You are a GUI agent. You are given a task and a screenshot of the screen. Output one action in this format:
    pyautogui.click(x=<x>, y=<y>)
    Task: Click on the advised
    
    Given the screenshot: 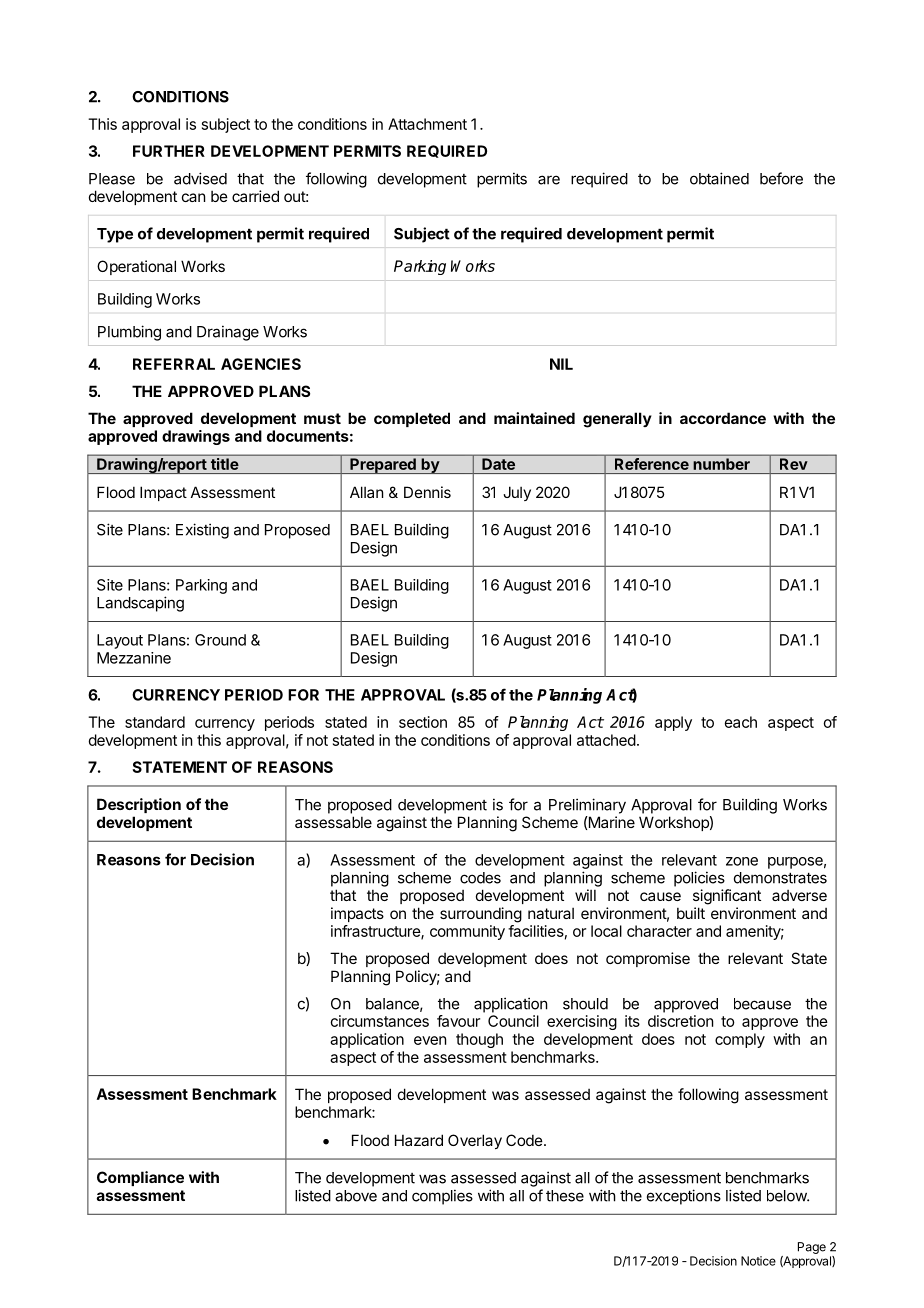 What is the action you would take?
    pyautogui.click(x=200, y=178)
